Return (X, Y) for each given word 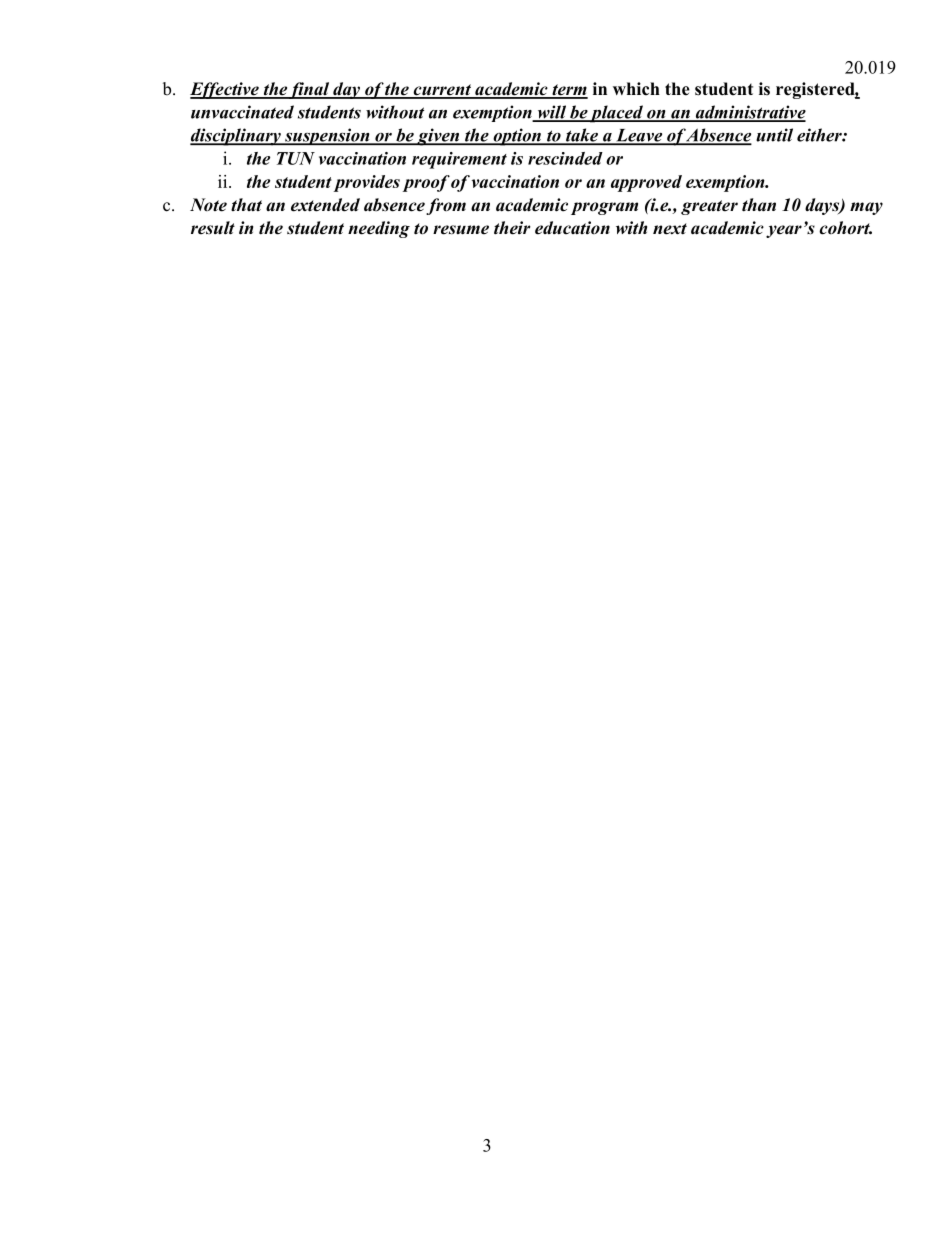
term (569, 91)
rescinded (565, 158)
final (310, 90)
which (636, 89)
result (213, 228)
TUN (296, 158)
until (774, 135)
